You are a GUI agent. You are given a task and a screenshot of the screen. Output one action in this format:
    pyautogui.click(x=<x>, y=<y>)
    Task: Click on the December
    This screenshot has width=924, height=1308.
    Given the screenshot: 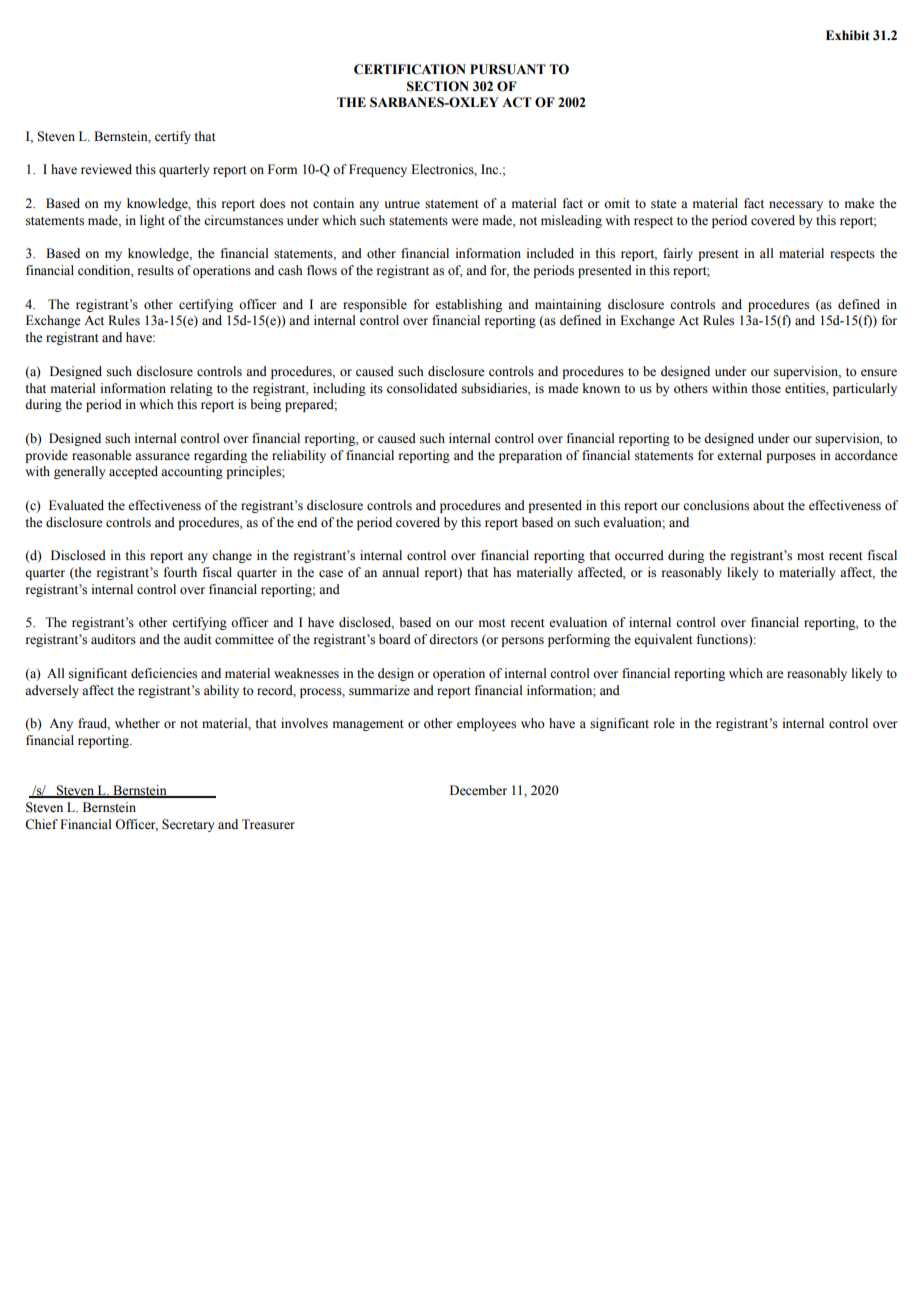 What is the action you would take?
    pyautogui.click(x=478, y=790)
